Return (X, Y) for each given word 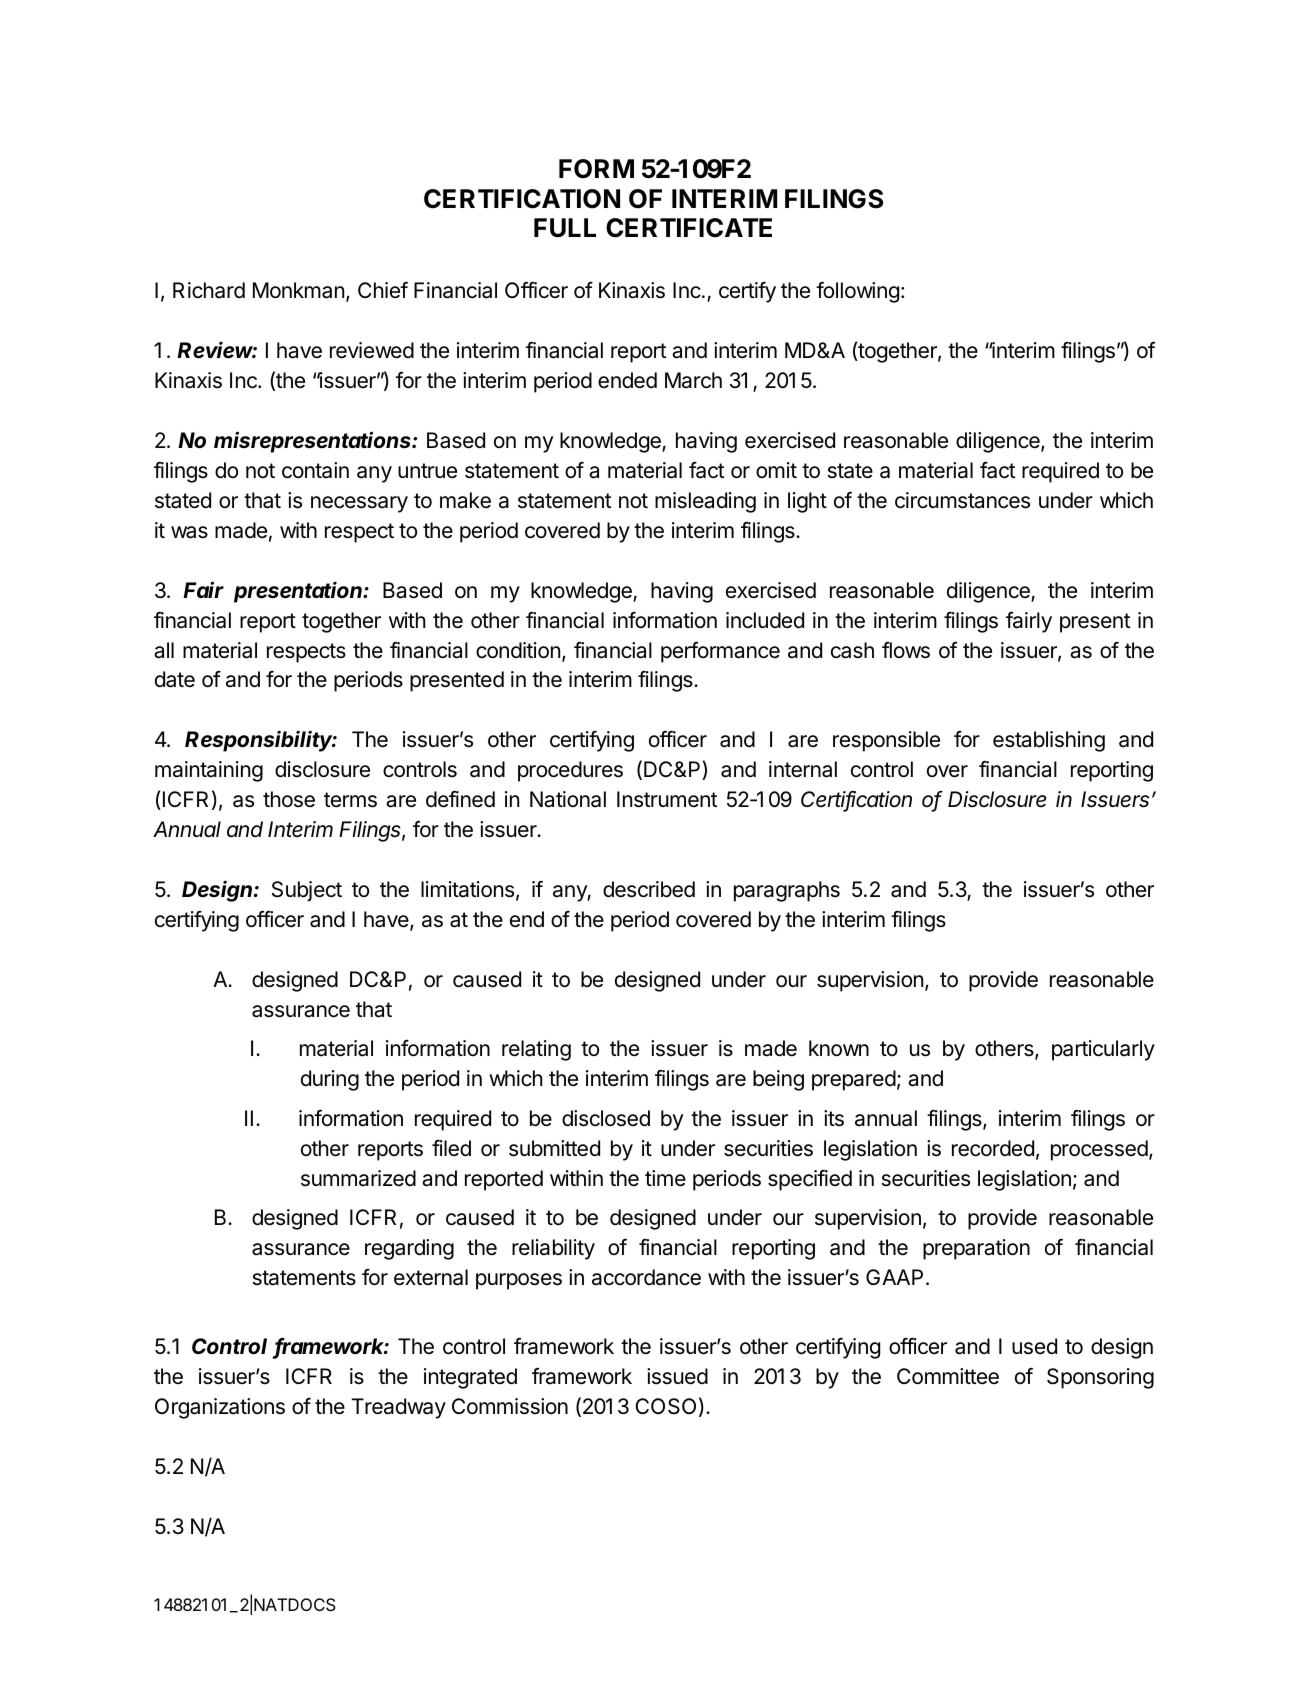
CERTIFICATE (689, 228)
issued (677, 1376)
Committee (948, 1376)
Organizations (220, 1408)
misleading (705, 502)
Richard (209, 290)
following (857, 292)
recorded (993, 1148)
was (189, 532)
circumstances (962, 500)
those (289, 799)
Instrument (667, 799)
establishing (1049, 741)
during (330, 1080)
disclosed (606, 1118)
